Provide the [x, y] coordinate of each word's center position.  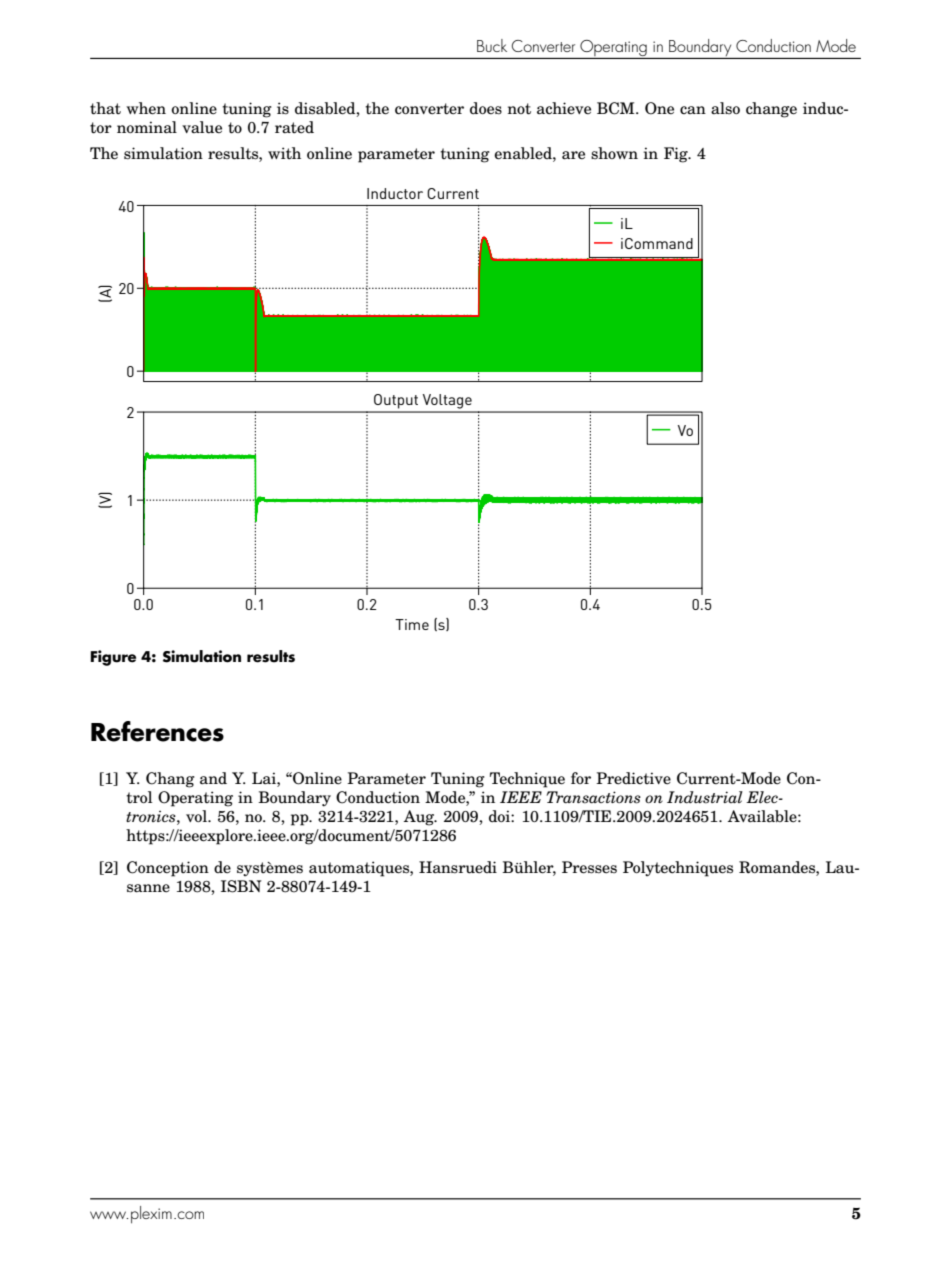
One [659, 108]
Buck [492, 45]
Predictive [633, 778]
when [146, 108]
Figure [113, 658]
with [284, 153]
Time [412, 624]
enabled [524, 153]
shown [614, 153]
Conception [168, 869]
